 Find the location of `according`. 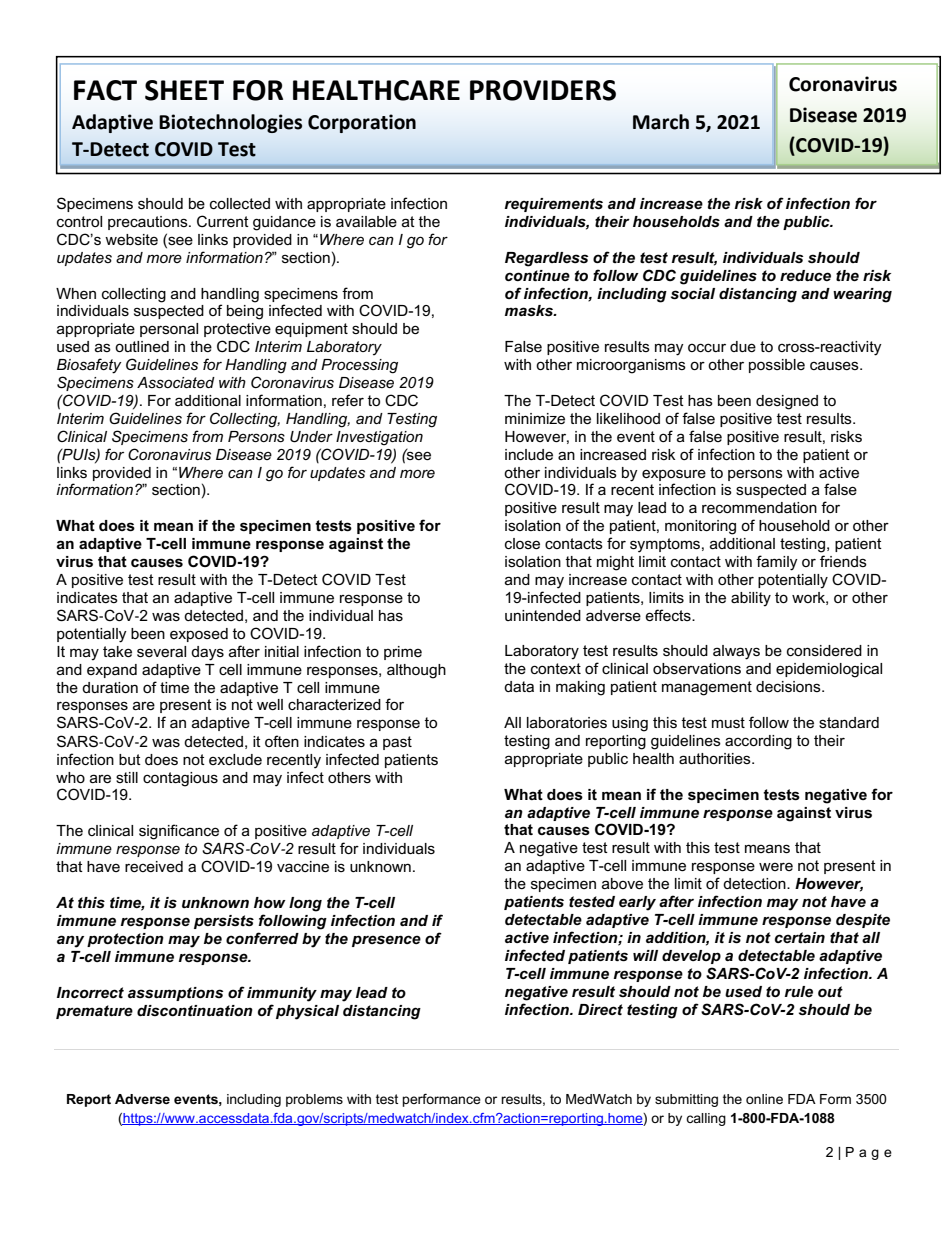

according is located at coordinates (758, 742).
